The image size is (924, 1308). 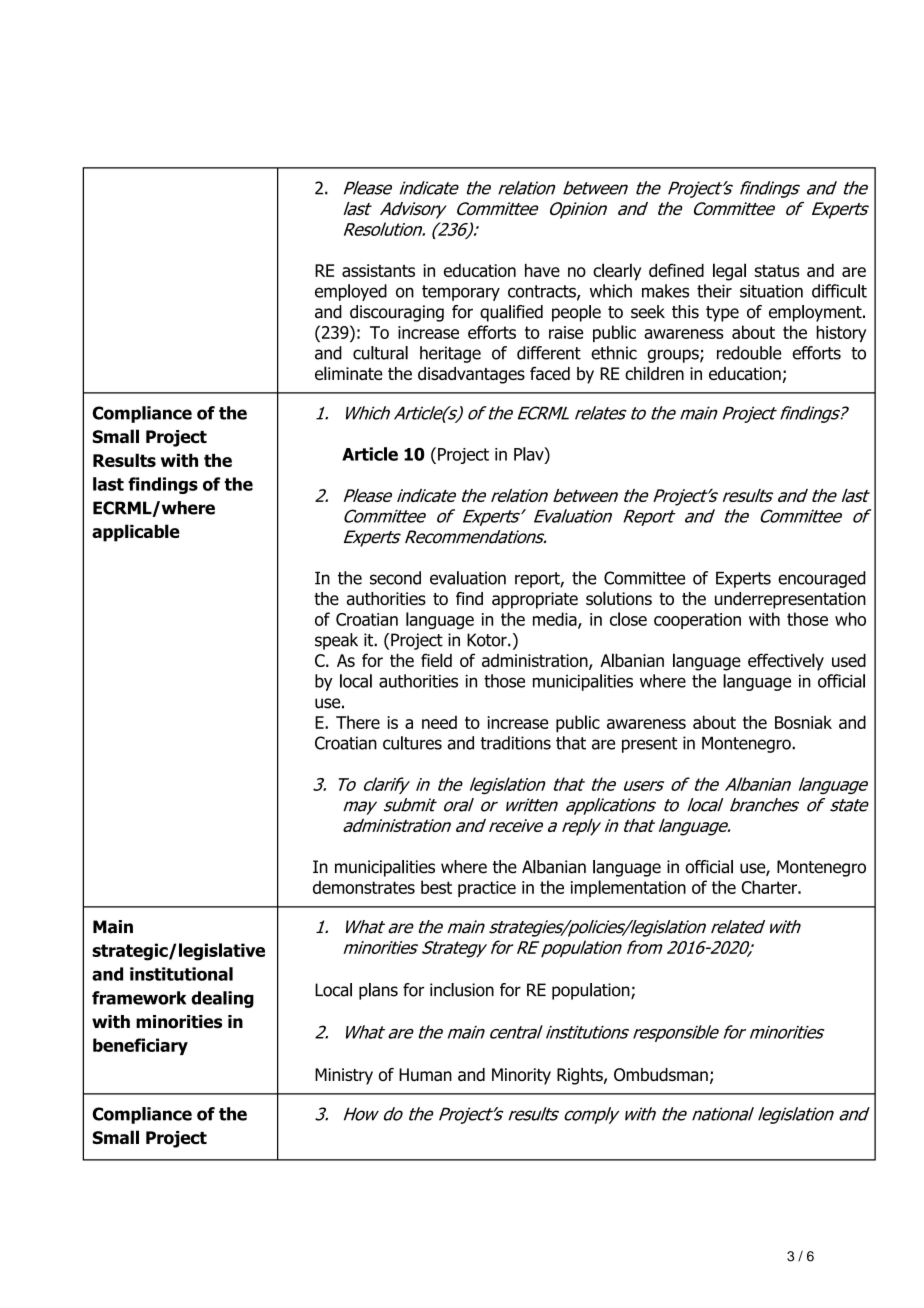 What do you see at coordinates (488, 640) in the screenshot?
I see `Kotor` at bounding box center [488, 640].
